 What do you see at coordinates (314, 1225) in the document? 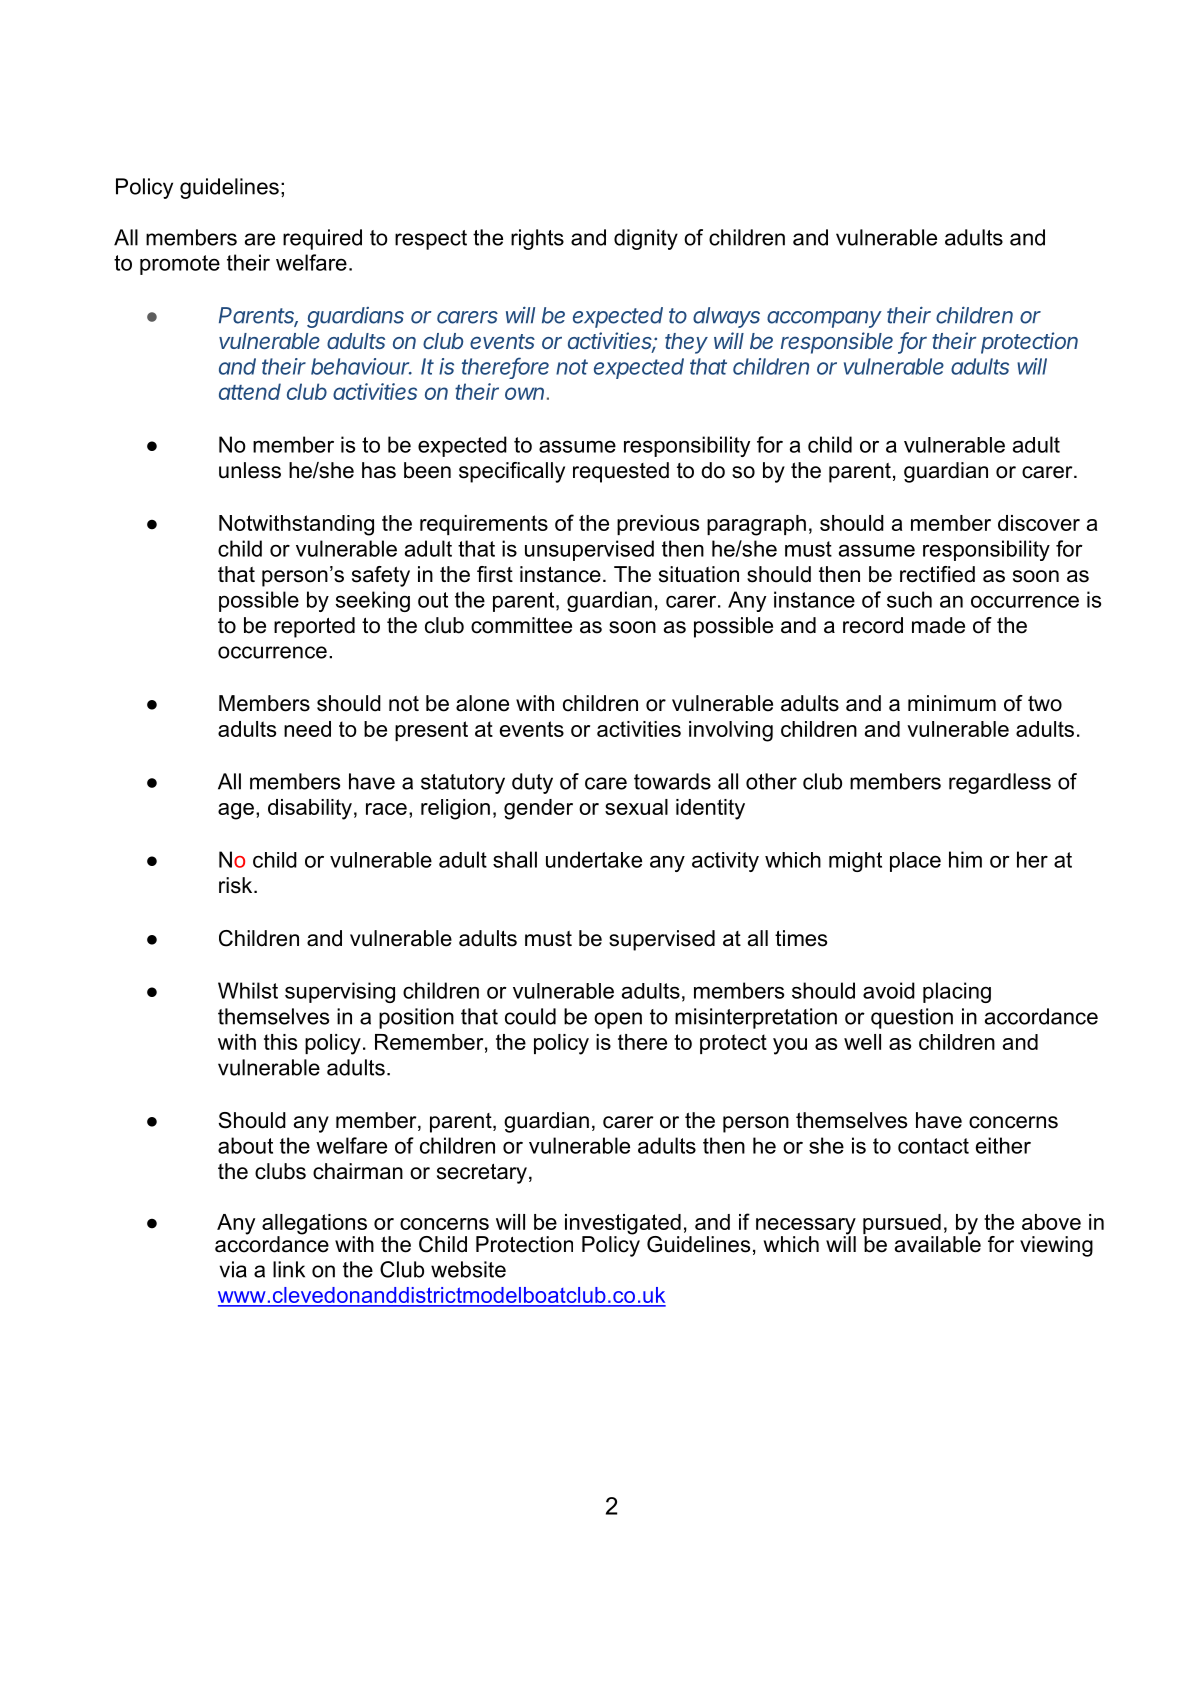
I see `allegations` at bounding box center [314, 1225].
